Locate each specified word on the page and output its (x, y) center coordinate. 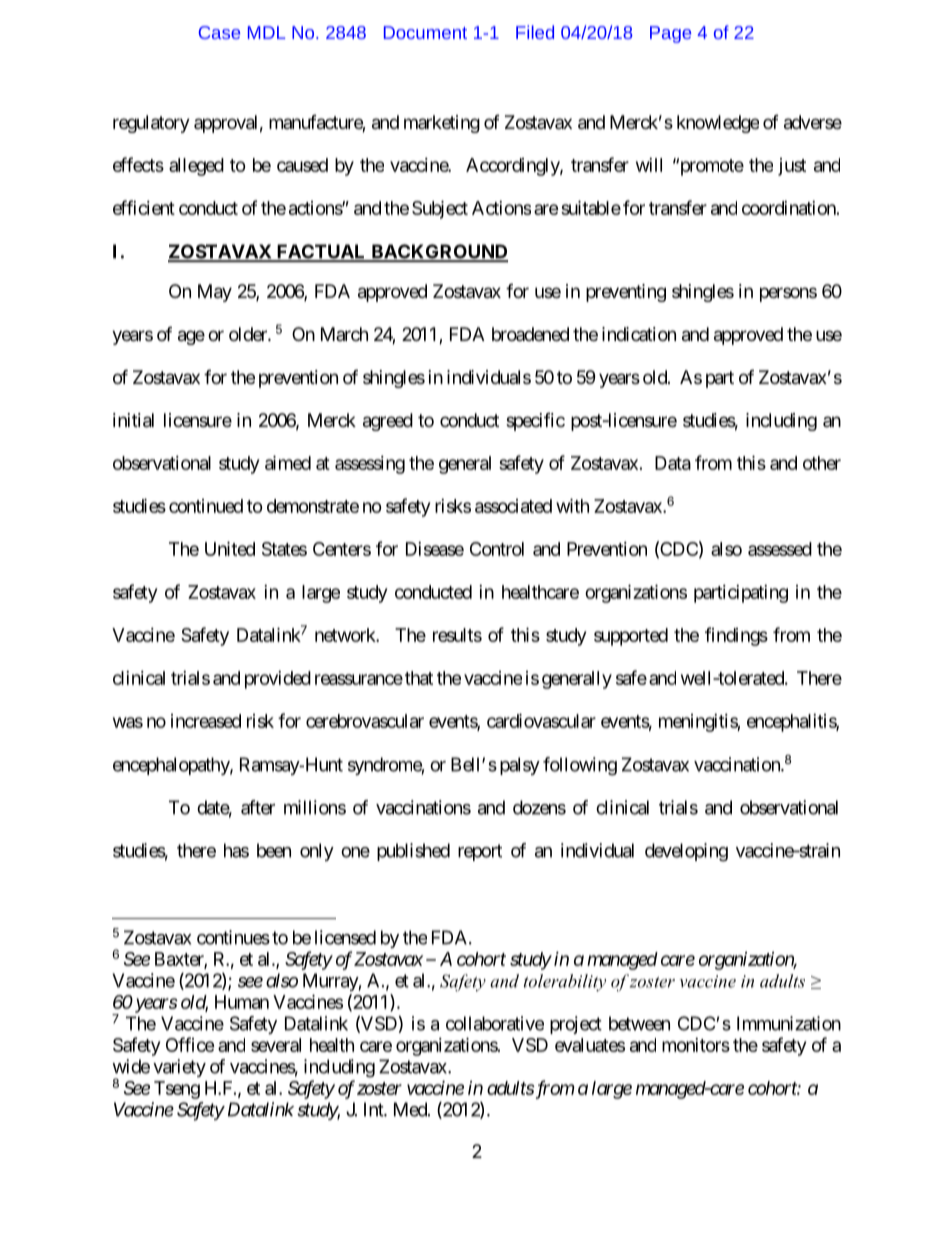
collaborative (495, 1023)
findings (736, 636)
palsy (520, 766)
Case (219, 32)
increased (206, 721)
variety (179, 1068)
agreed (388, 422)
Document (425, 32)
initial (133, 420)
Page (670, 34)
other (822, 463)
